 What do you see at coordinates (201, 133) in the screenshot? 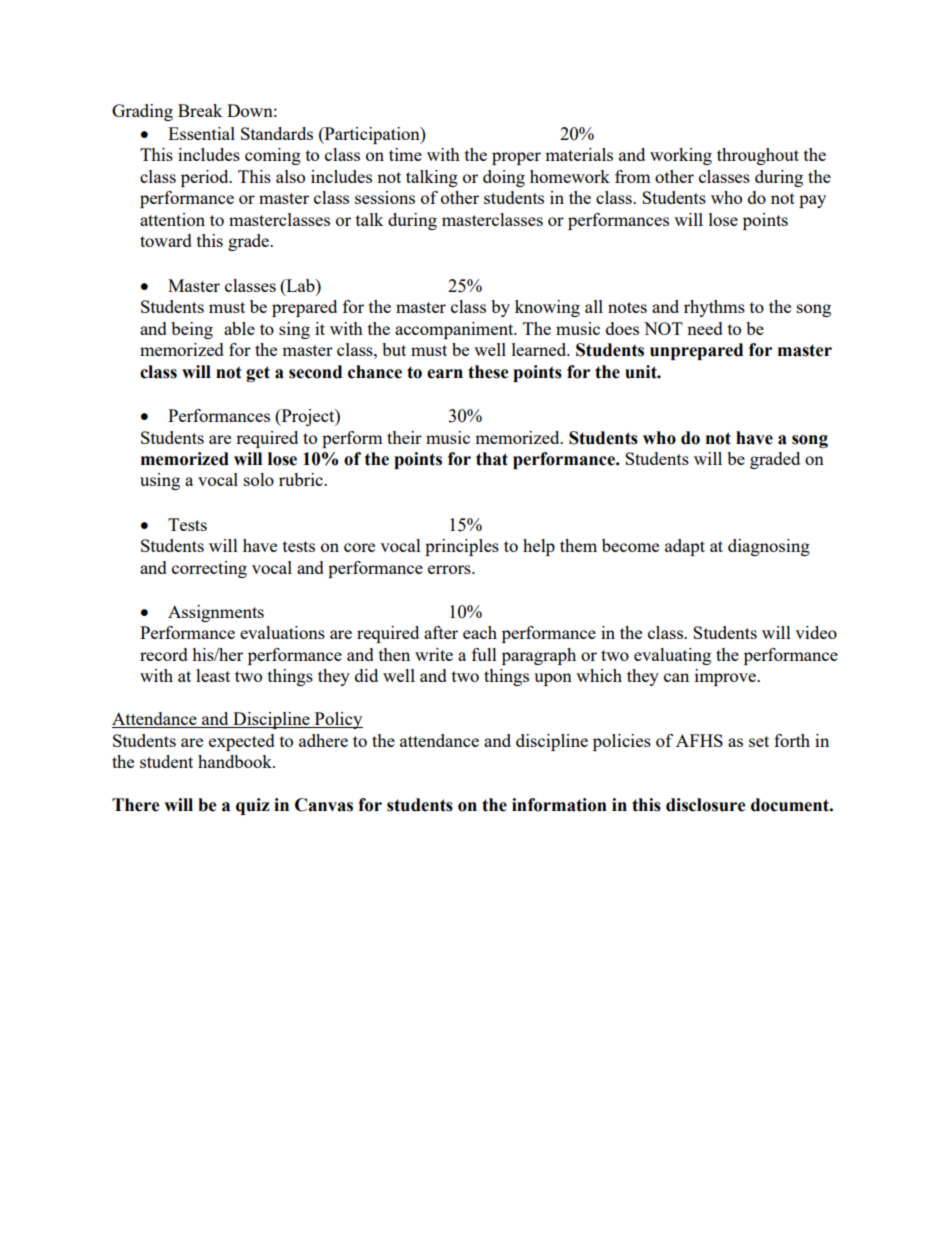
I see `Essential` at bounding box center [201, 133].
